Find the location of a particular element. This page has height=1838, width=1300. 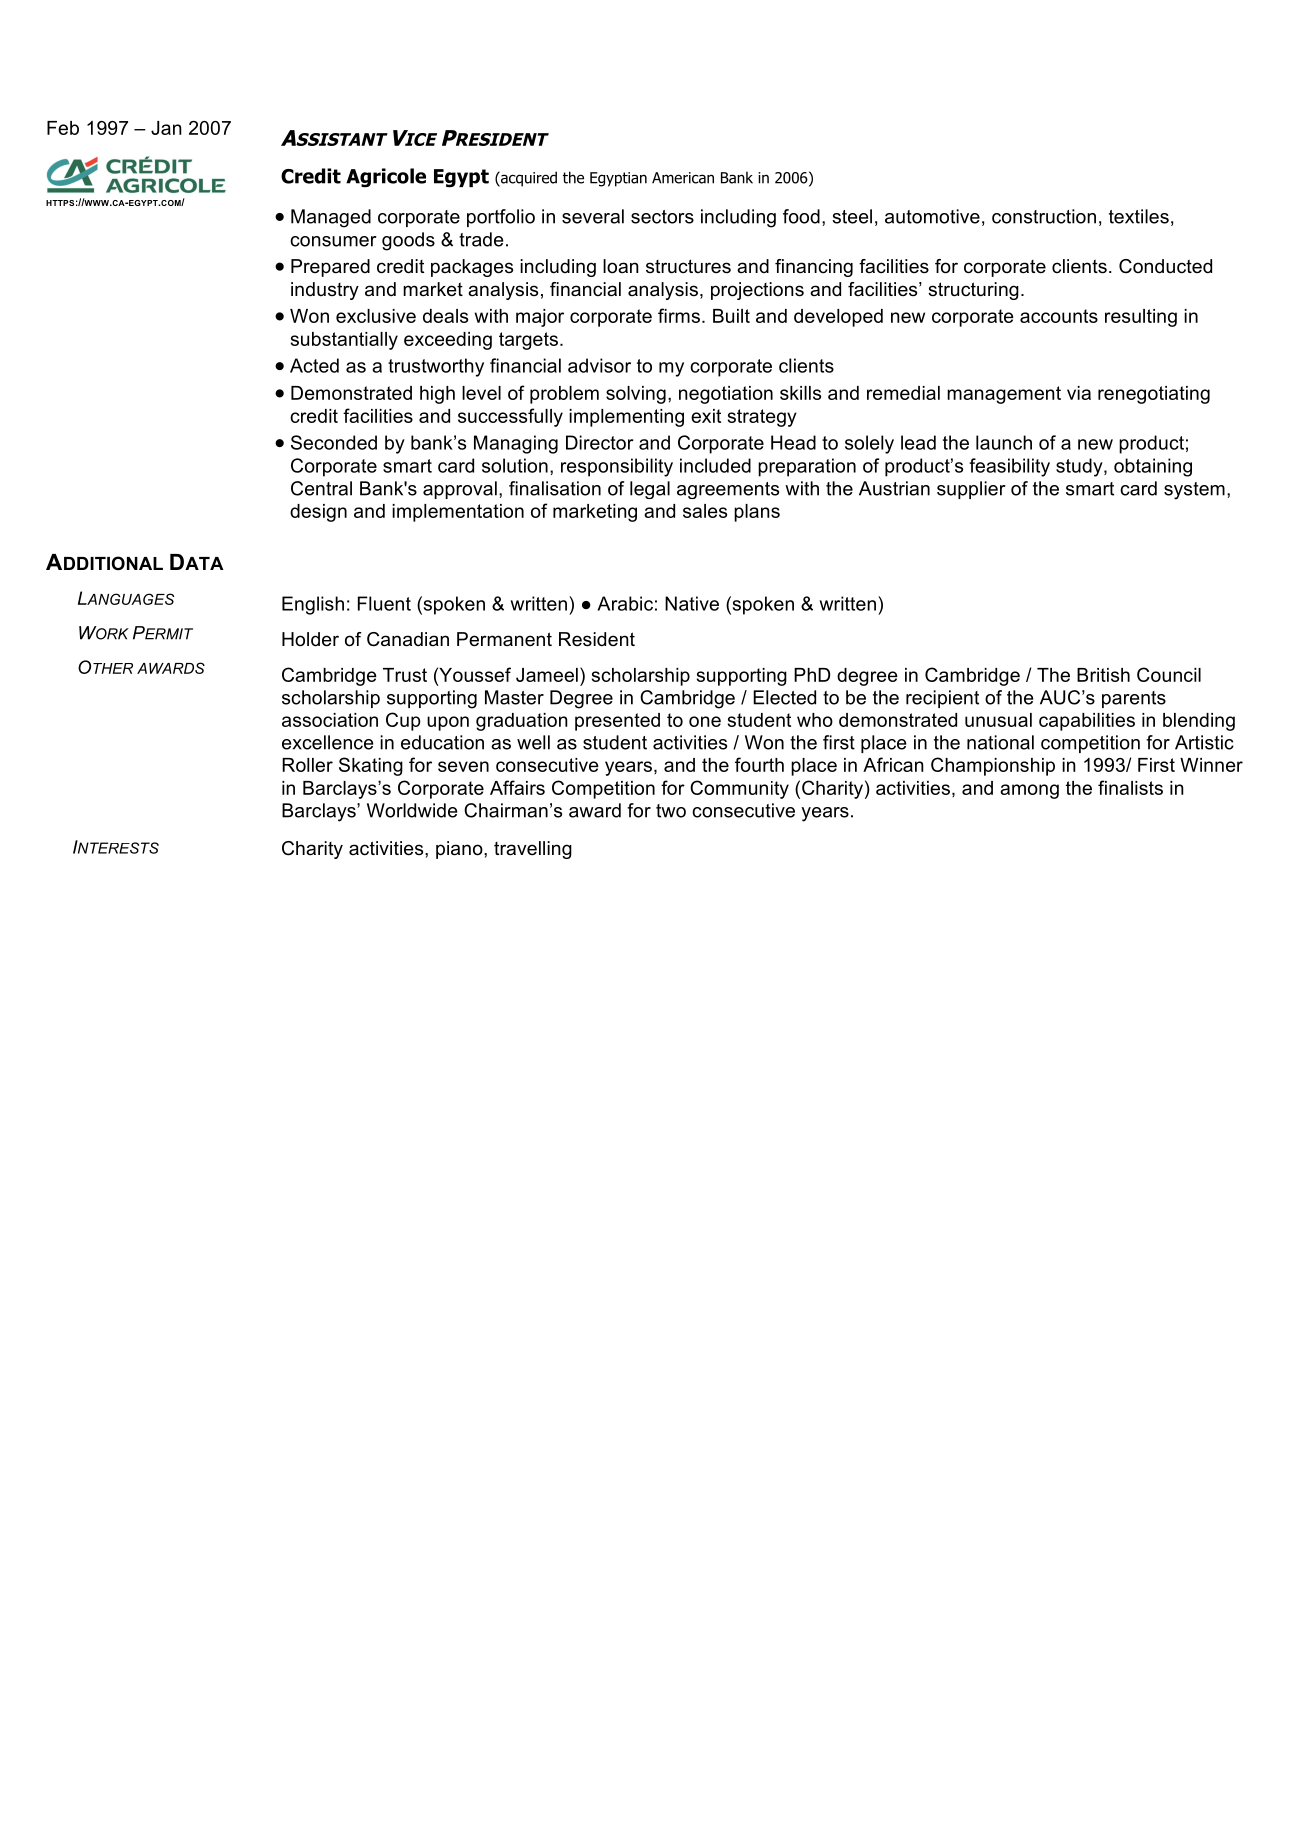

Jan is located at coordinates (166, 128).
